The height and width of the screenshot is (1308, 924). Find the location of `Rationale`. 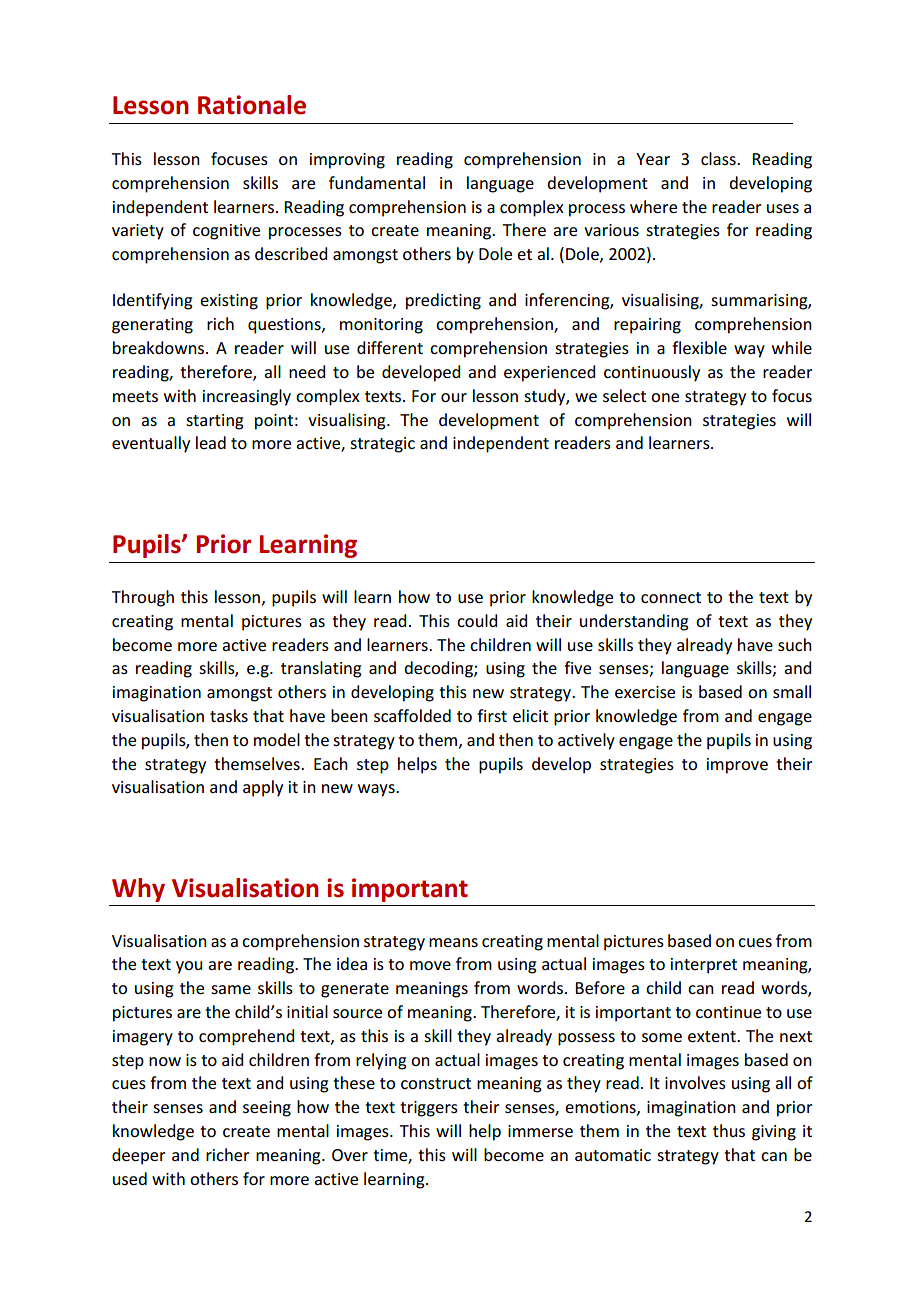

Rationale is located at coordinates (252, 105).
